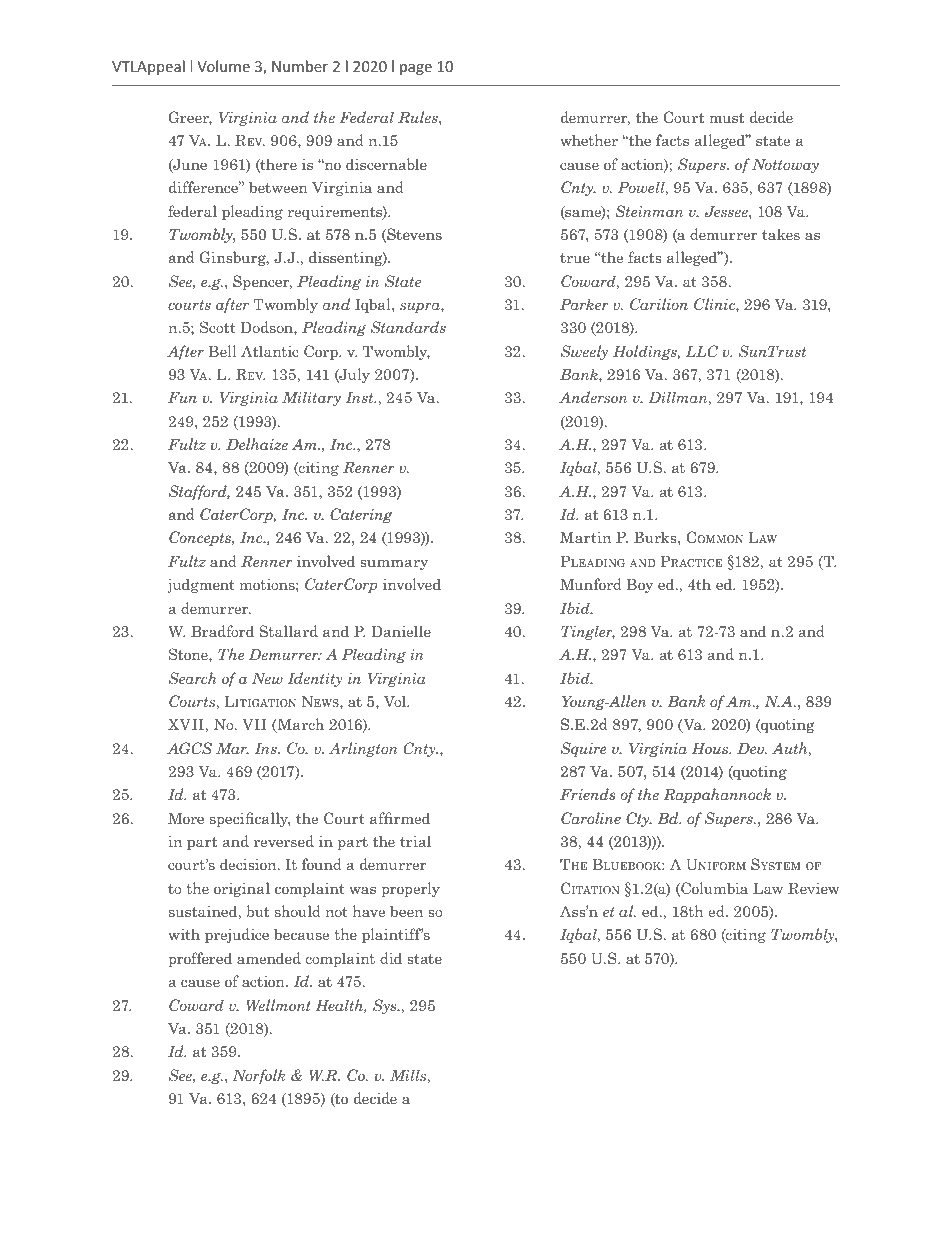  I want to click on must, so click(726, 118).
